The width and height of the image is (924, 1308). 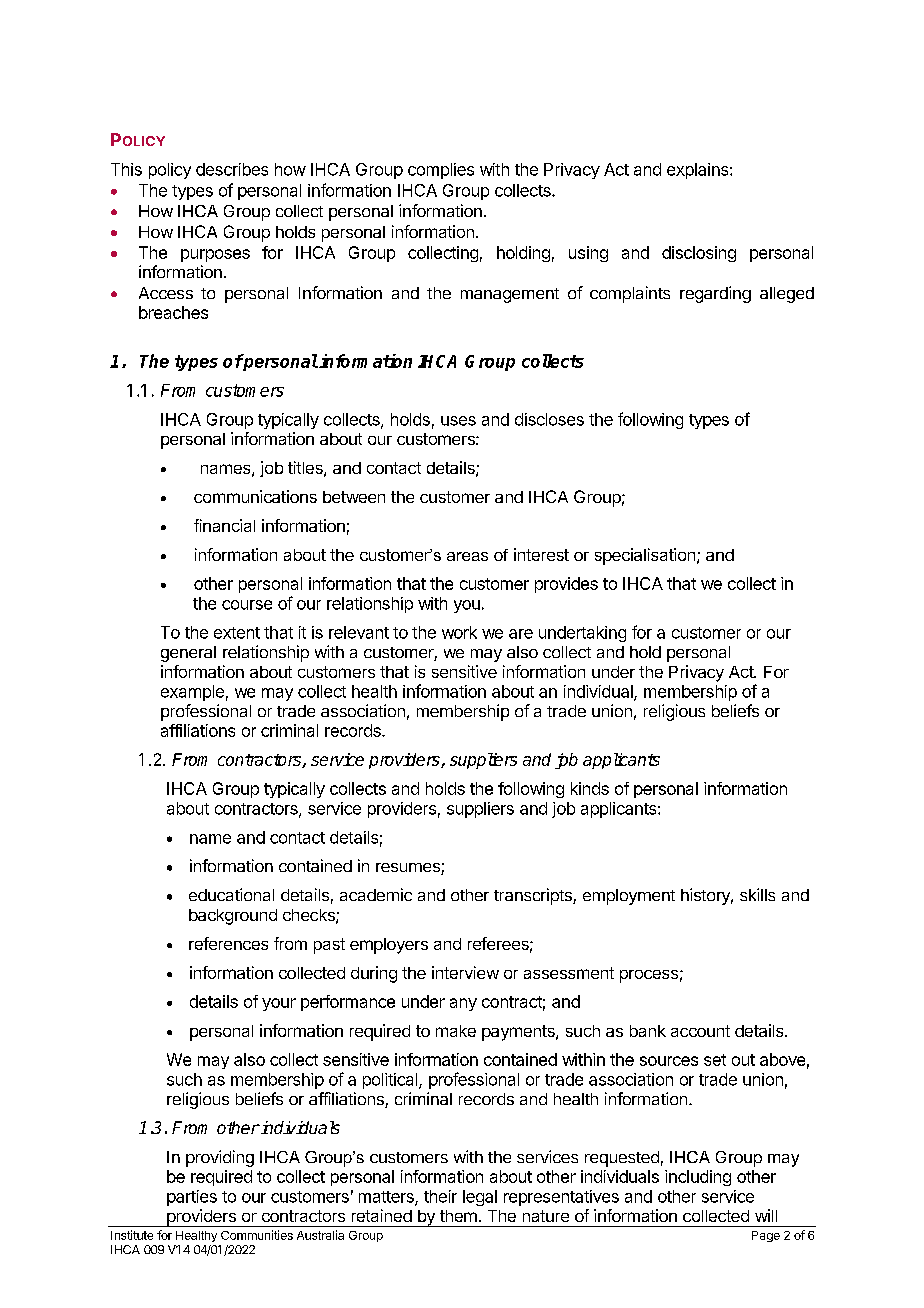 I want to click on breaches, so click(x=173, y=312).
